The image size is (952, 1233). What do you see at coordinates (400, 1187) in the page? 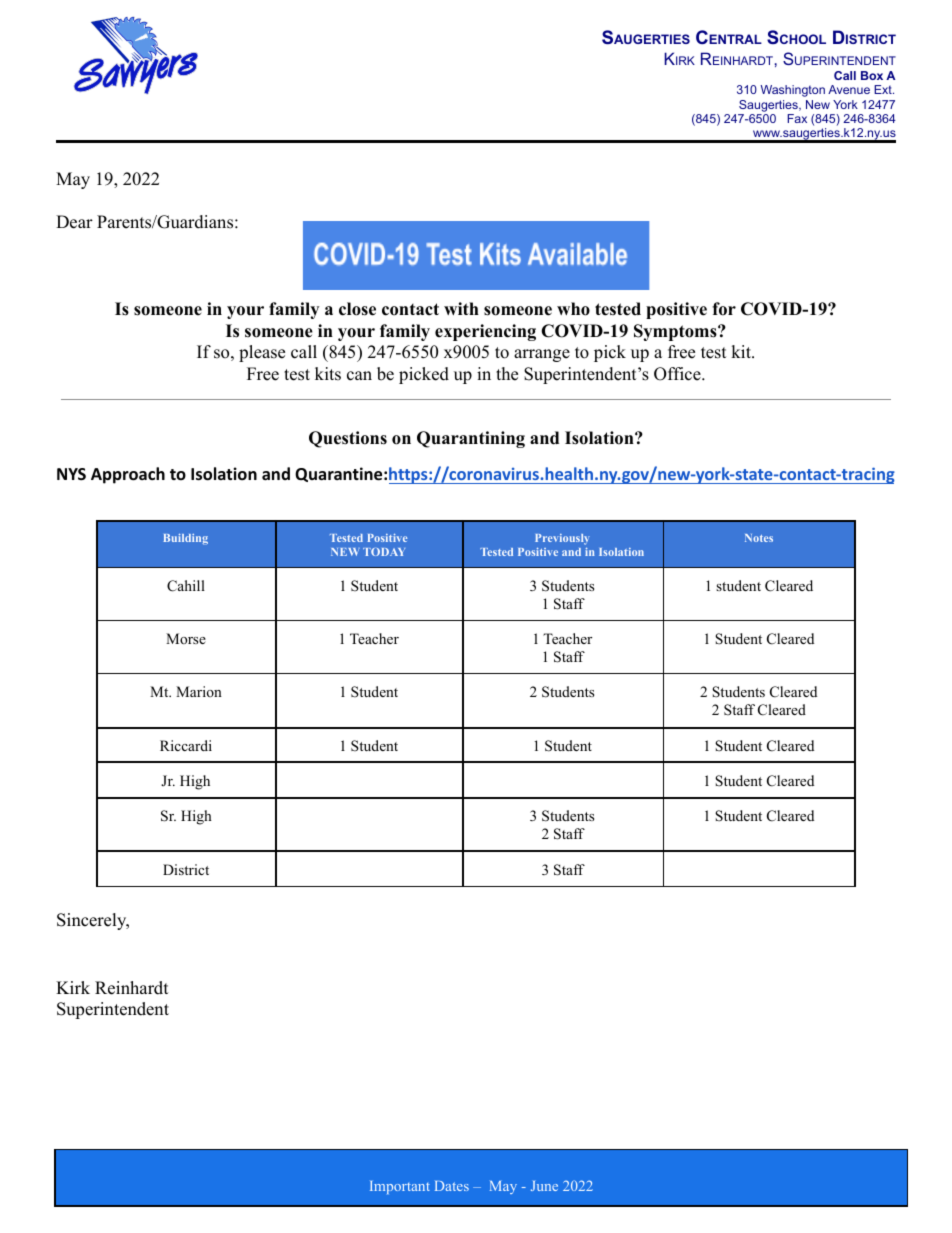
I see `Important` at bounding box center [400, 1187].
